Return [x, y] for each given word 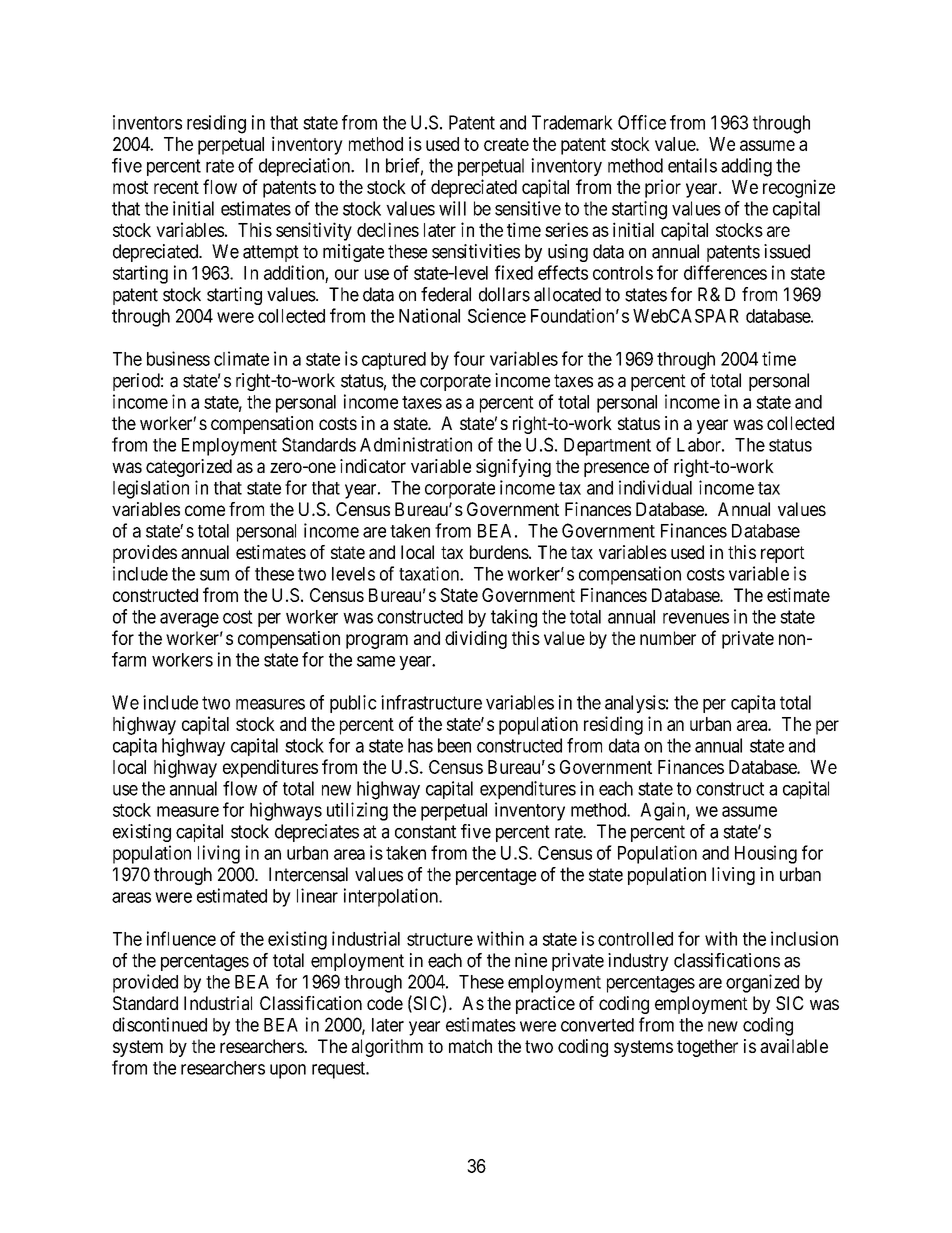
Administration [416, 444]
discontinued [160, 1024]
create [506, 144]
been [454, 745]
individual [655, 487]
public [353, 704]
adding [746, 167]
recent [176, 187]
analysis [635, 704]
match [470, 1046]
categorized [189, 468]
